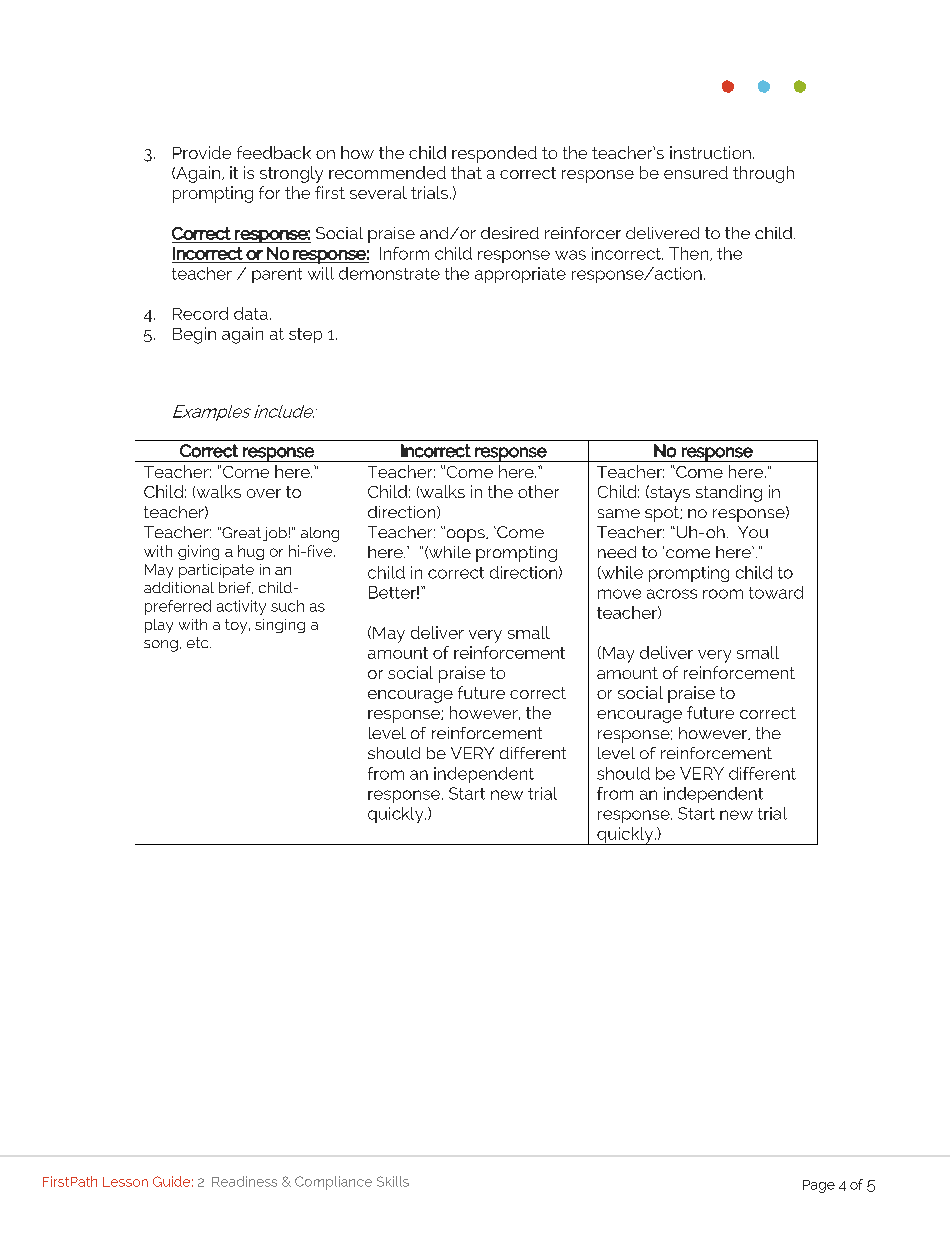 This screenshot has width=952, height=1233. I want to click on over, so click(264, 493).
